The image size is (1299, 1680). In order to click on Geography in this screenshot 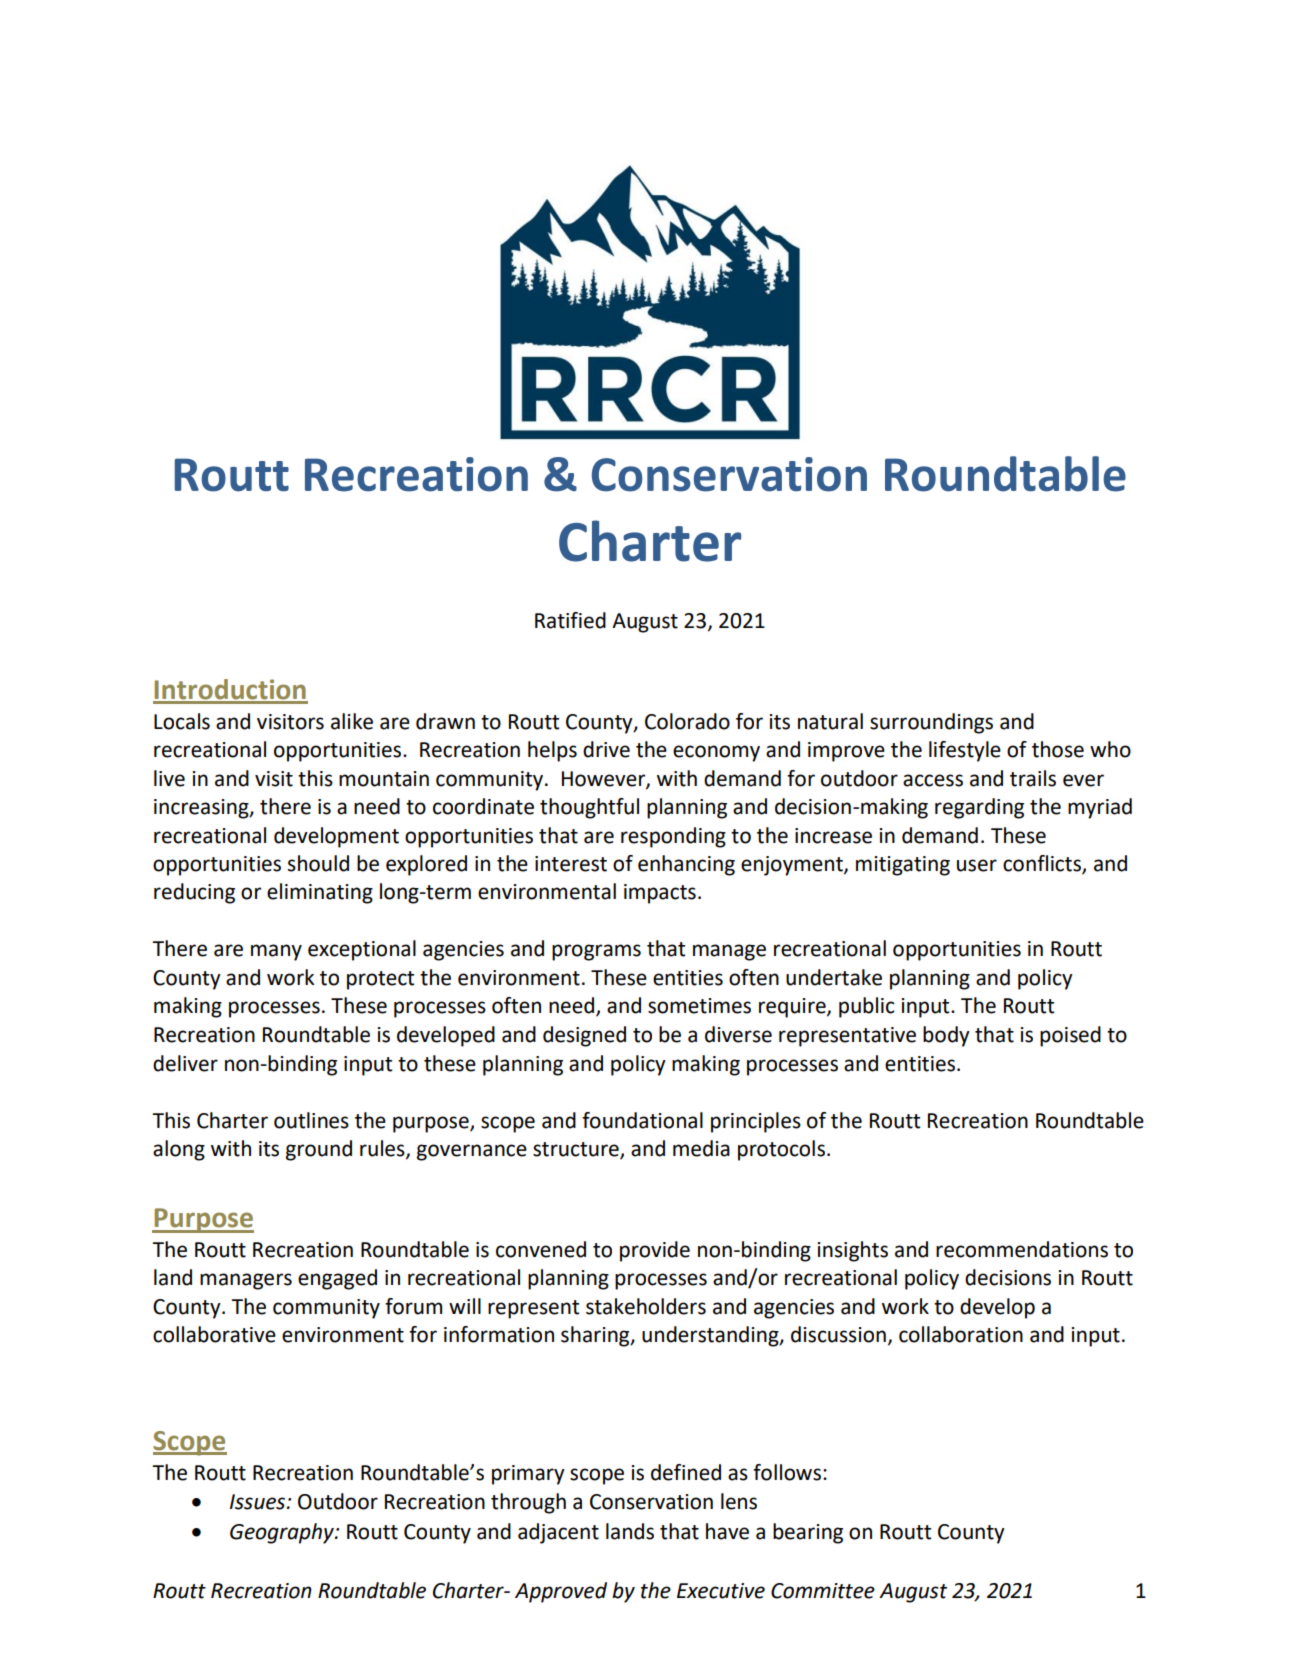, I will do `click(283, 1533)`.
